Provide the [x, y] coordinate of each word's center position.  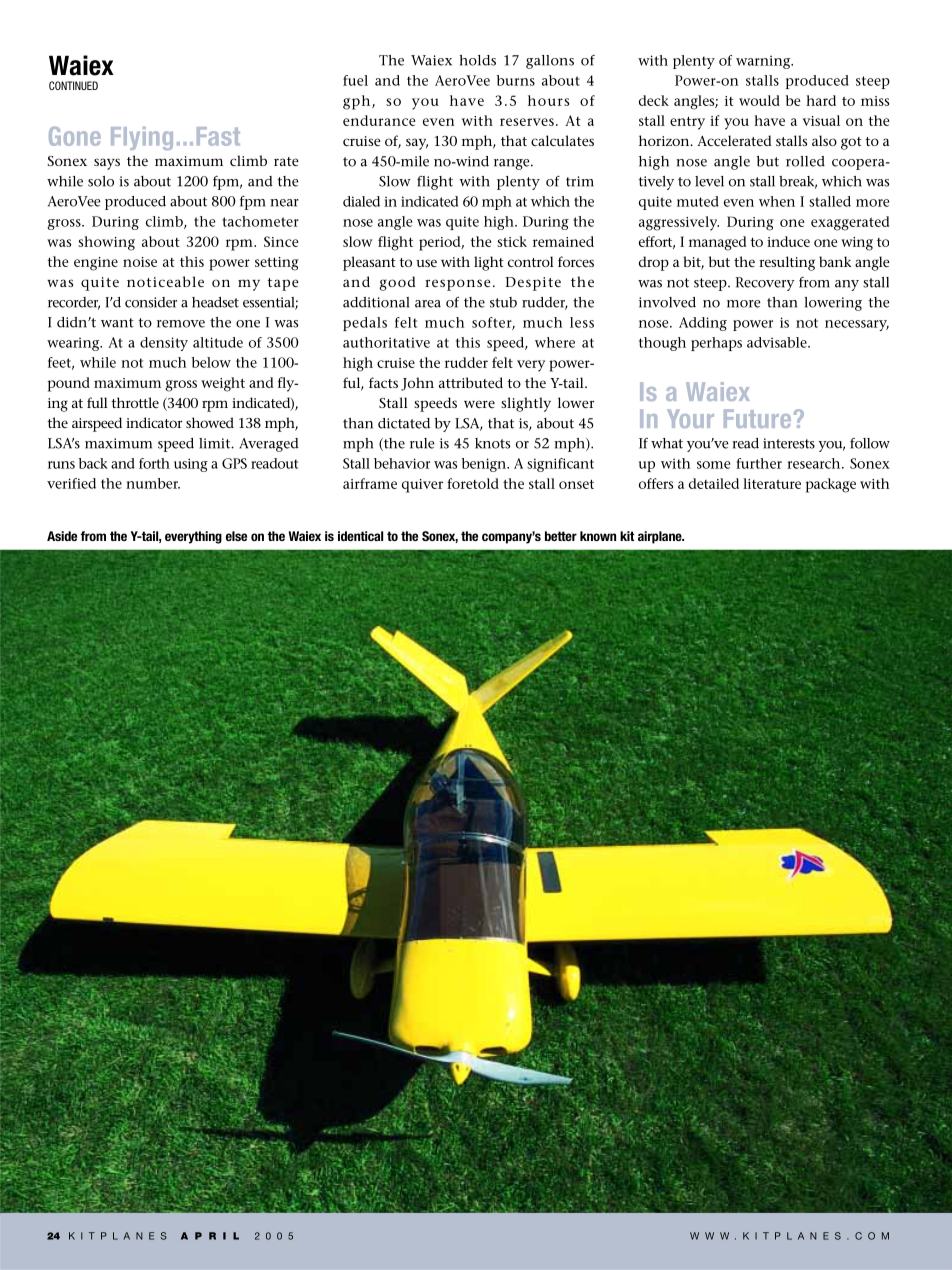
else [236, 536]
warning [764, 62]
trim [580, 181]
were [479, 404]
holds [477, 60]
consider [151, 302]
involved [667, 302]
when [777, 201]
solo [101, 181]
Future [757, 418]
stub [503, 302]
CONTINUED [73, 85]
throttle [135, 402]
